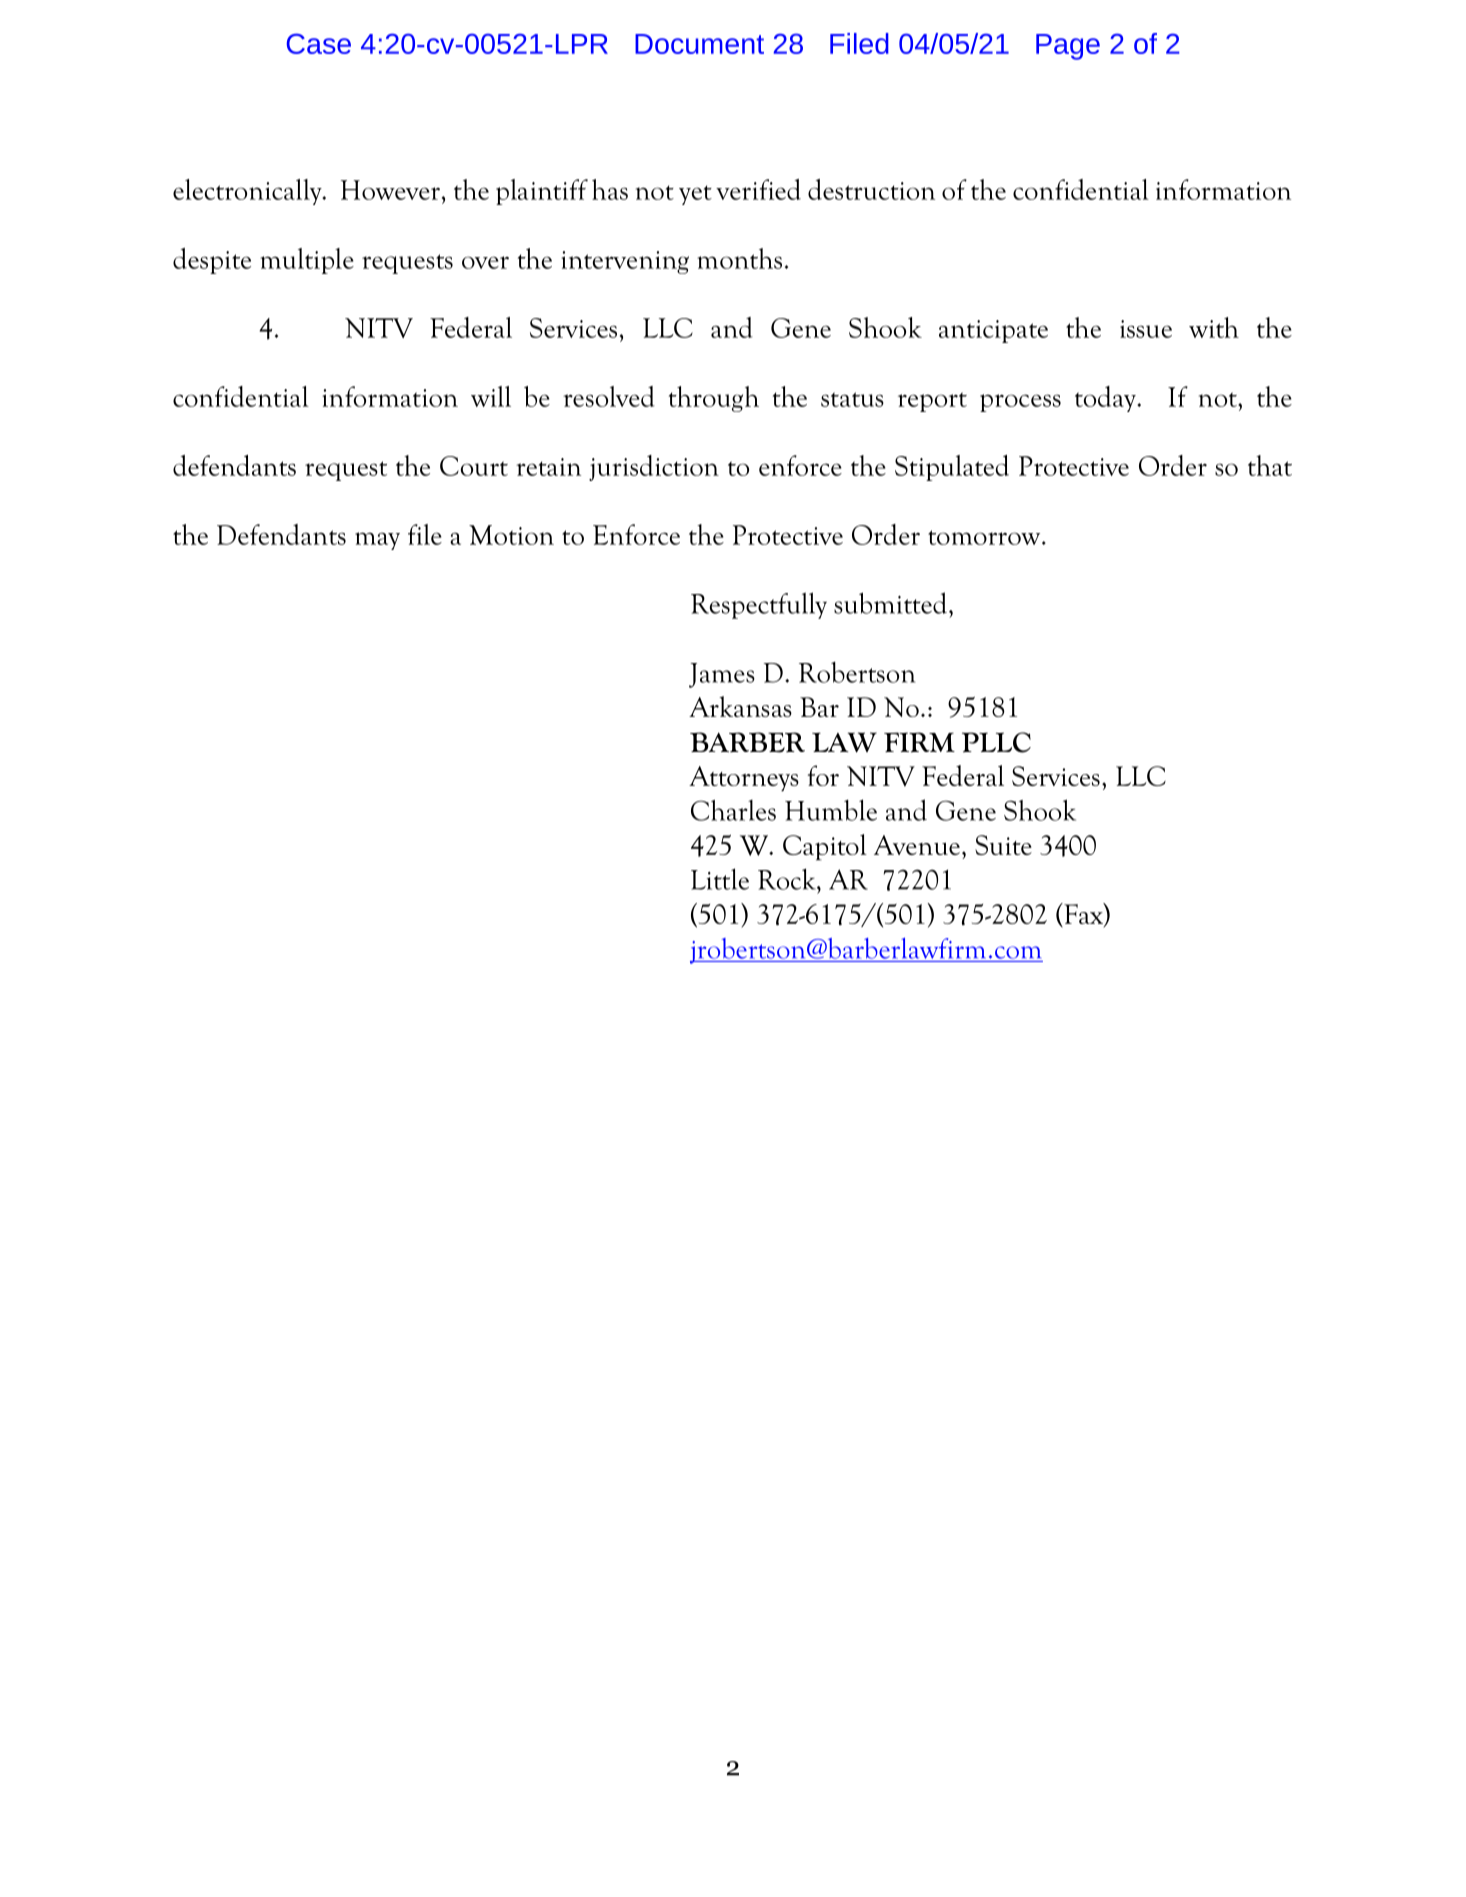 The image size is (1466, 1897). What do you see at coordinates (985, 537) in the screenshot?
I see `tomorrow` at bounding box center [985, 537].
